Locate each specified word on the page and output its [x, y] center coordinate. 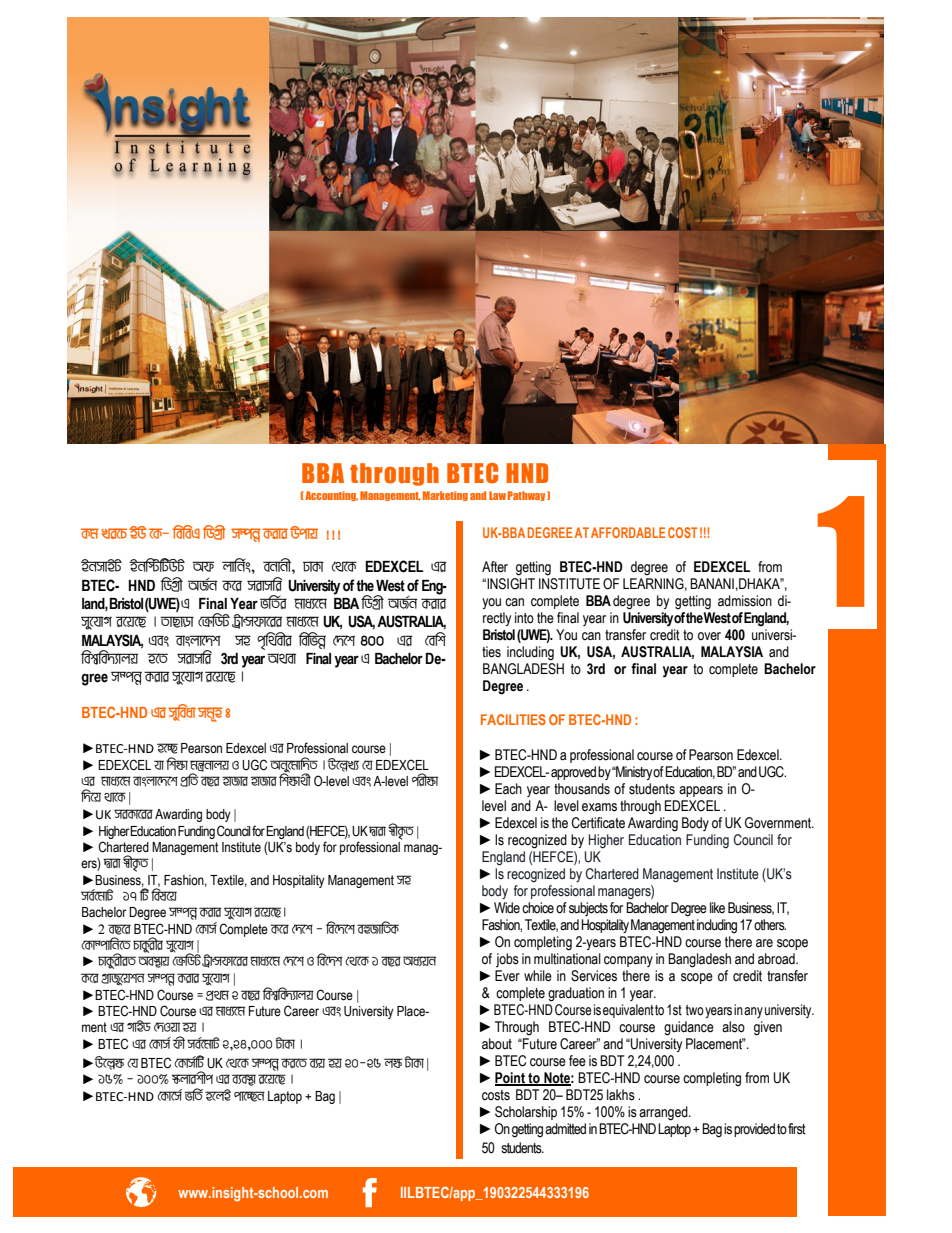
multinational [567, 959]
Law [497, 495]
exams [599, 807]
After [495, 567]
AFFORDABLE [628, 532]
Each [508, 789]
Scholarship [526, 1113]
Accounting [330, 496]
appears [701, 791]
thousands [582, 789]
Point [511, 1079]
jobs [507, 960]
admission [745, 601]
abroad [777, 959]
